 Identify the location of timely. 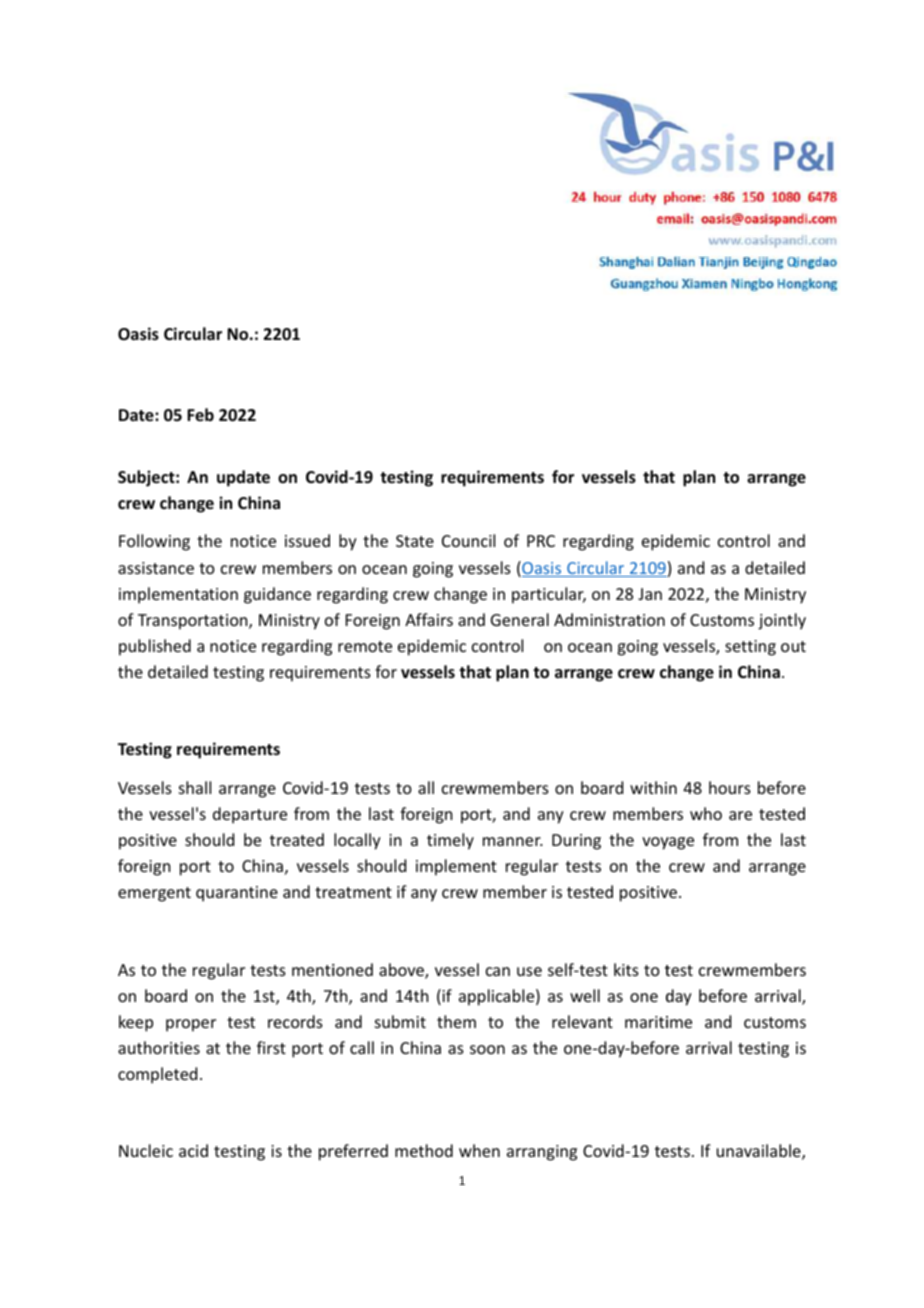
(450, 841).
